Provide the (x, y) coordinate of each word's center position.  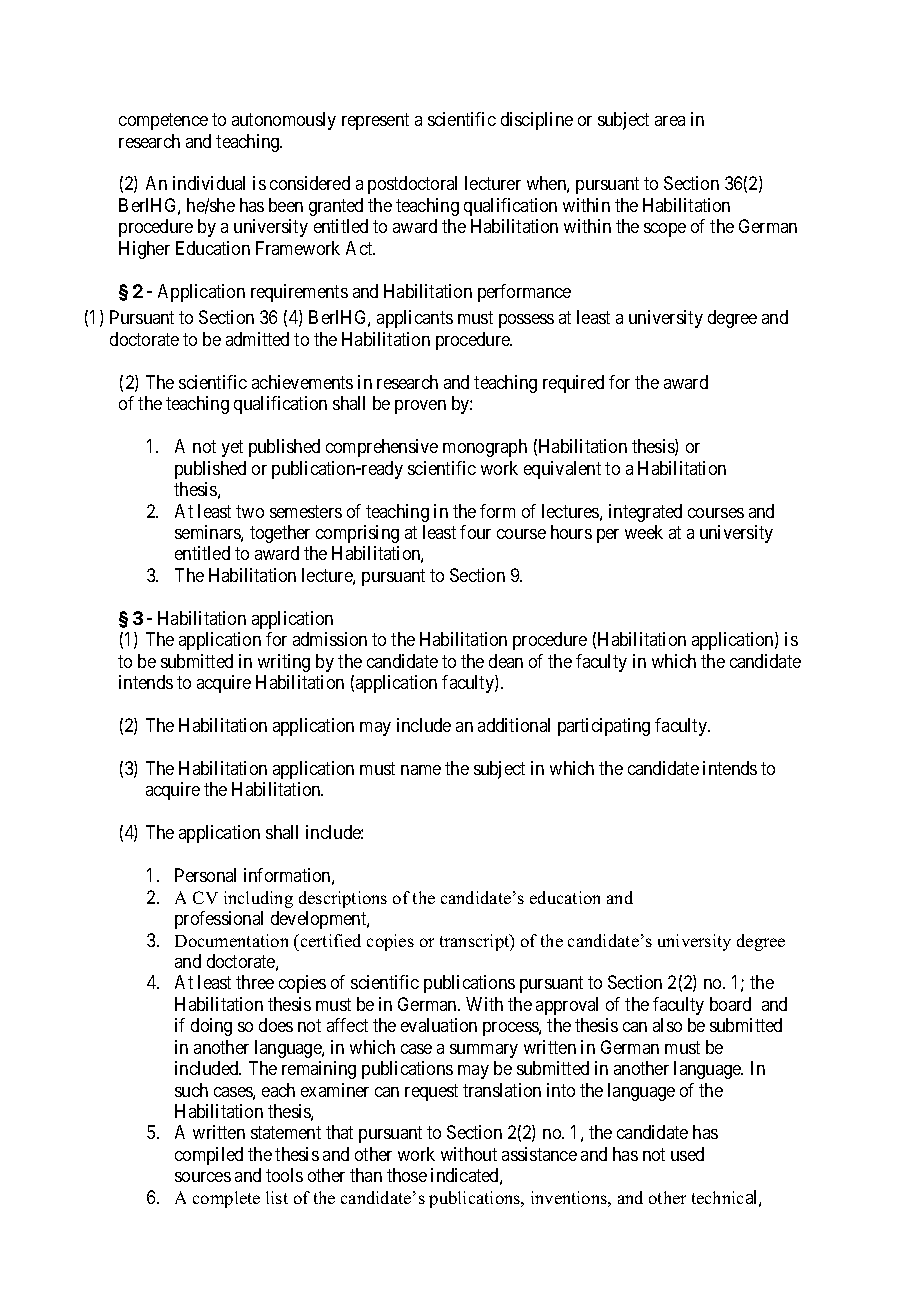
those (407, 1175)
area (670, 121)
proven (420, 407)
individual (209, 183)
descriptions (343, 899)
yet (232, 449)
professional (219, 920)
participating (604, 727)
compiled (209, 1156)
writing (284, 663)
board (730, 1004)
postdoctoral (412, 185)
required (573, 384)
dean (506, 661)
